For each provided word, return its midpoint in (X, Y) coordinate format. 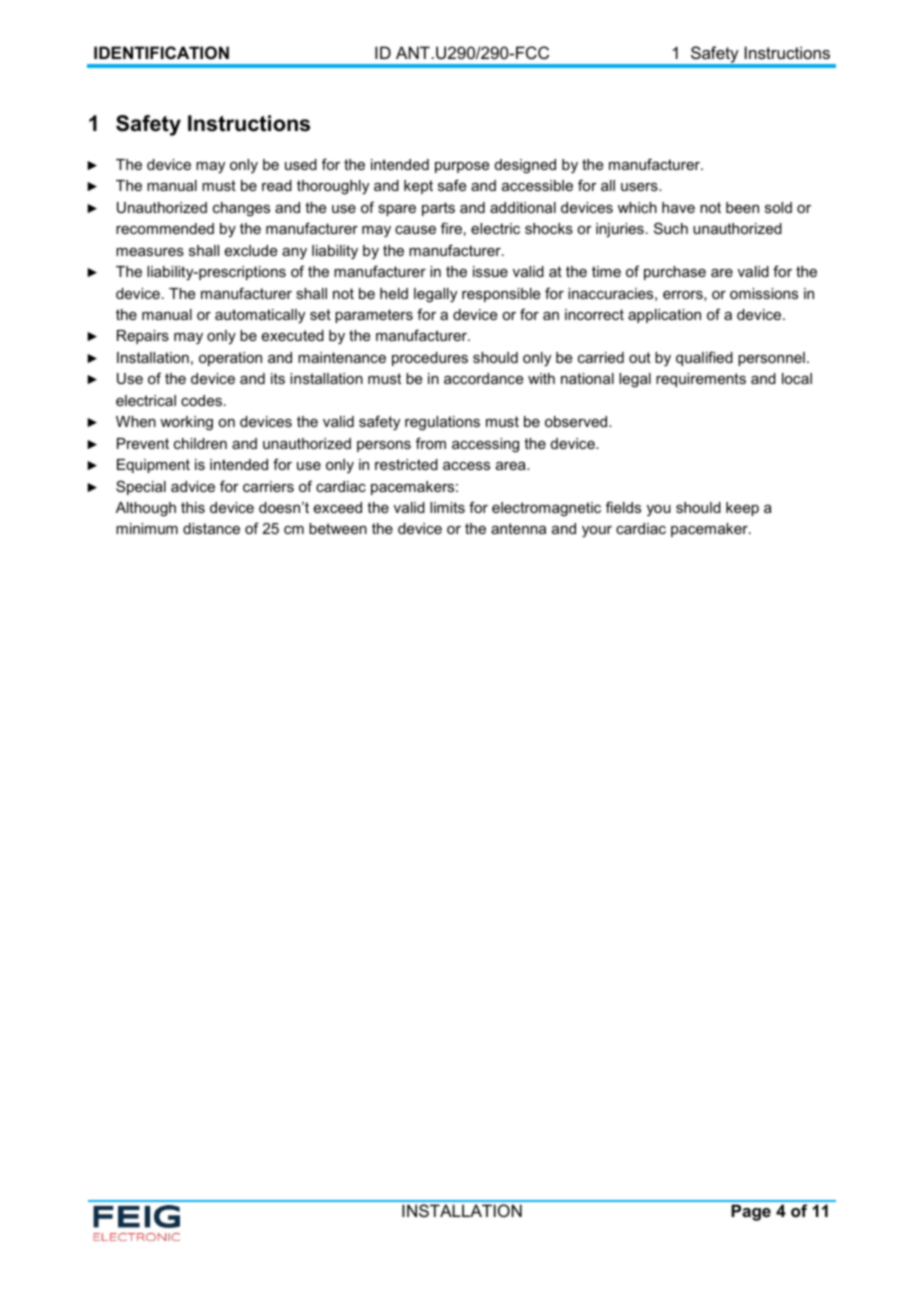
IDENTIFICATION (161, 52)
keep (742, 509)
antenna (518, 528)
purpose (462, 167)
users (640, 187)
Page (751, 1212)
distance (211, 528)
